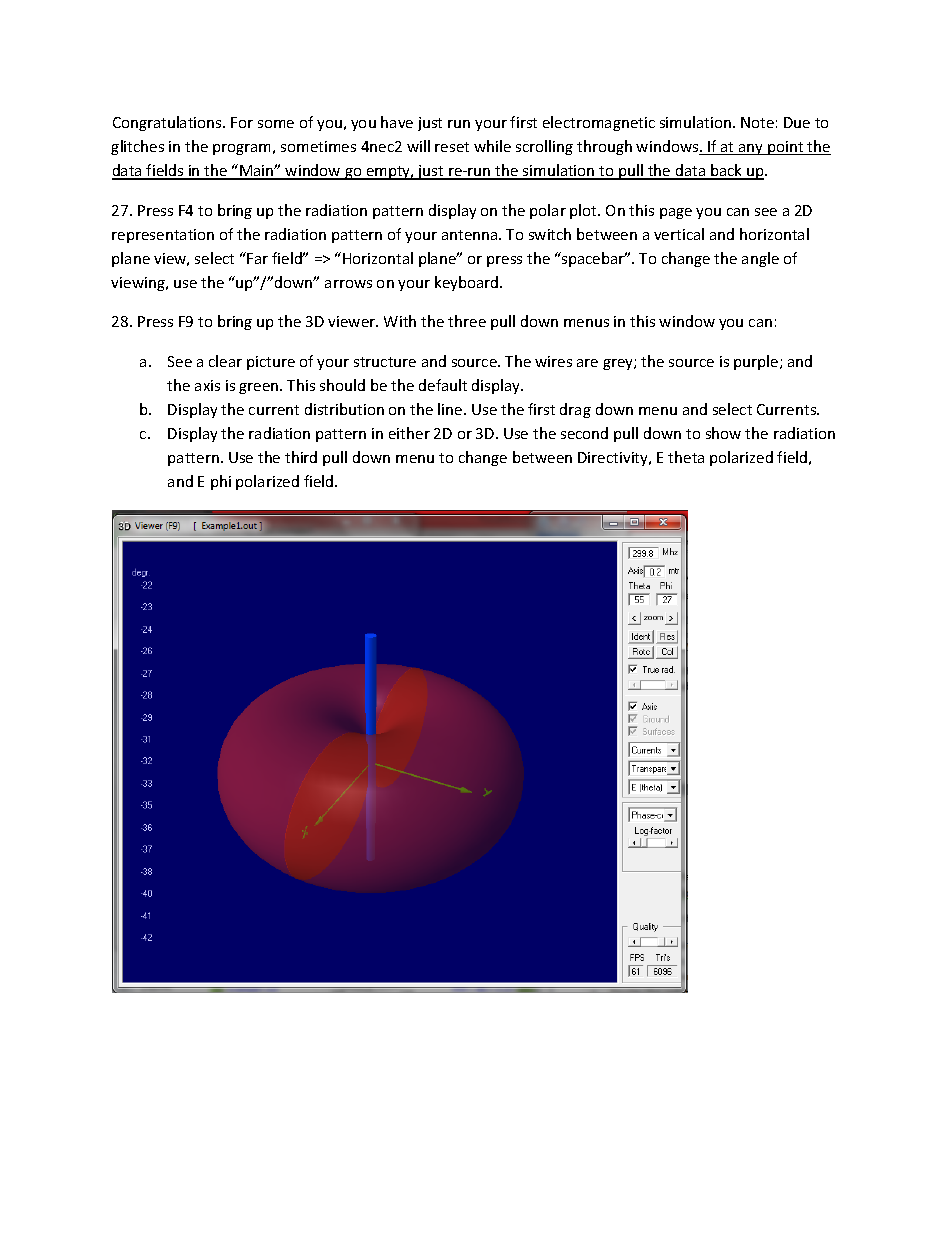 The image size is (952, 1233). Describe the element at coordinates (221, 482) in the screenshot. I see `phi` at that location.
